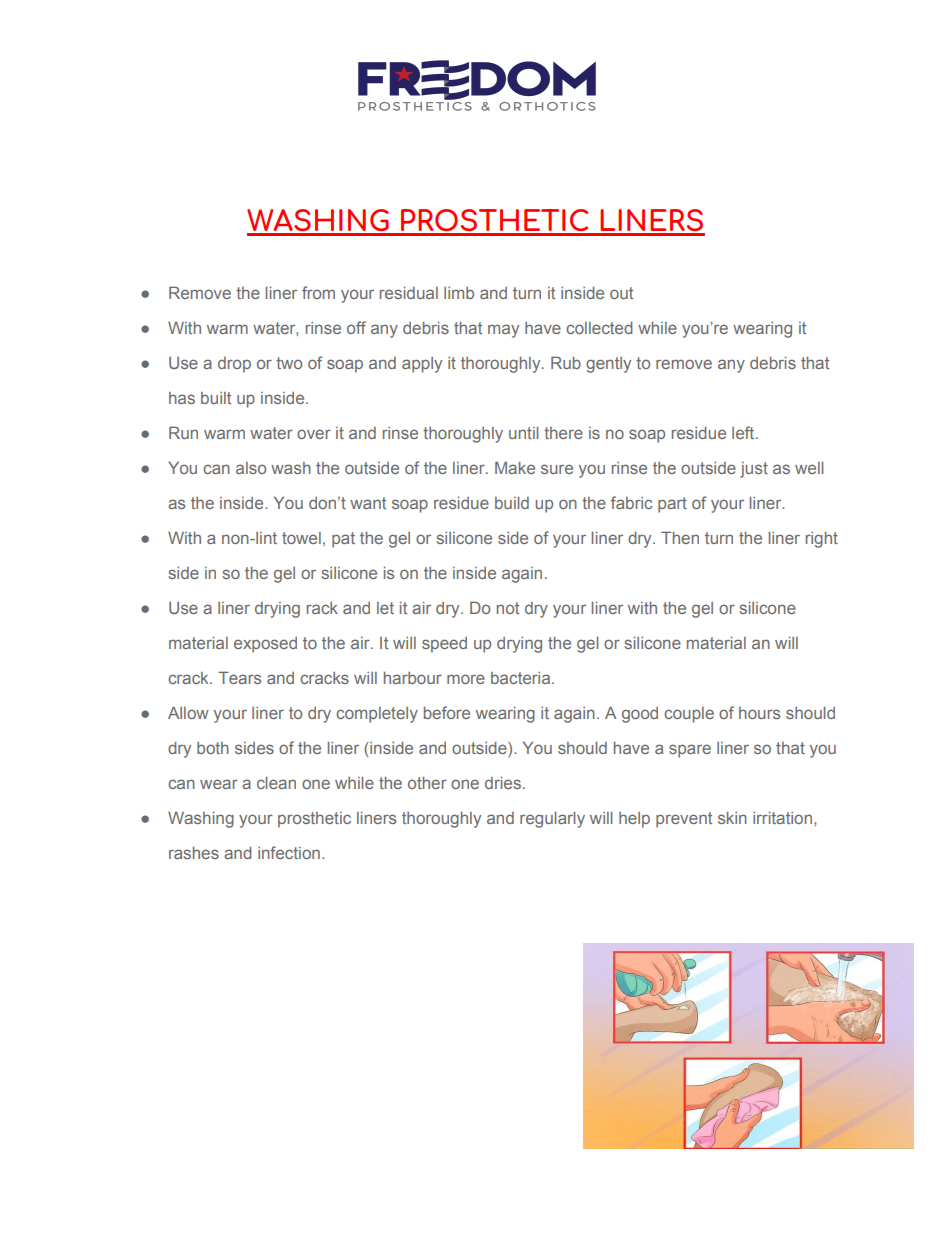 The image size is (952, 1233). I want to click on from, so click(318, 292).
